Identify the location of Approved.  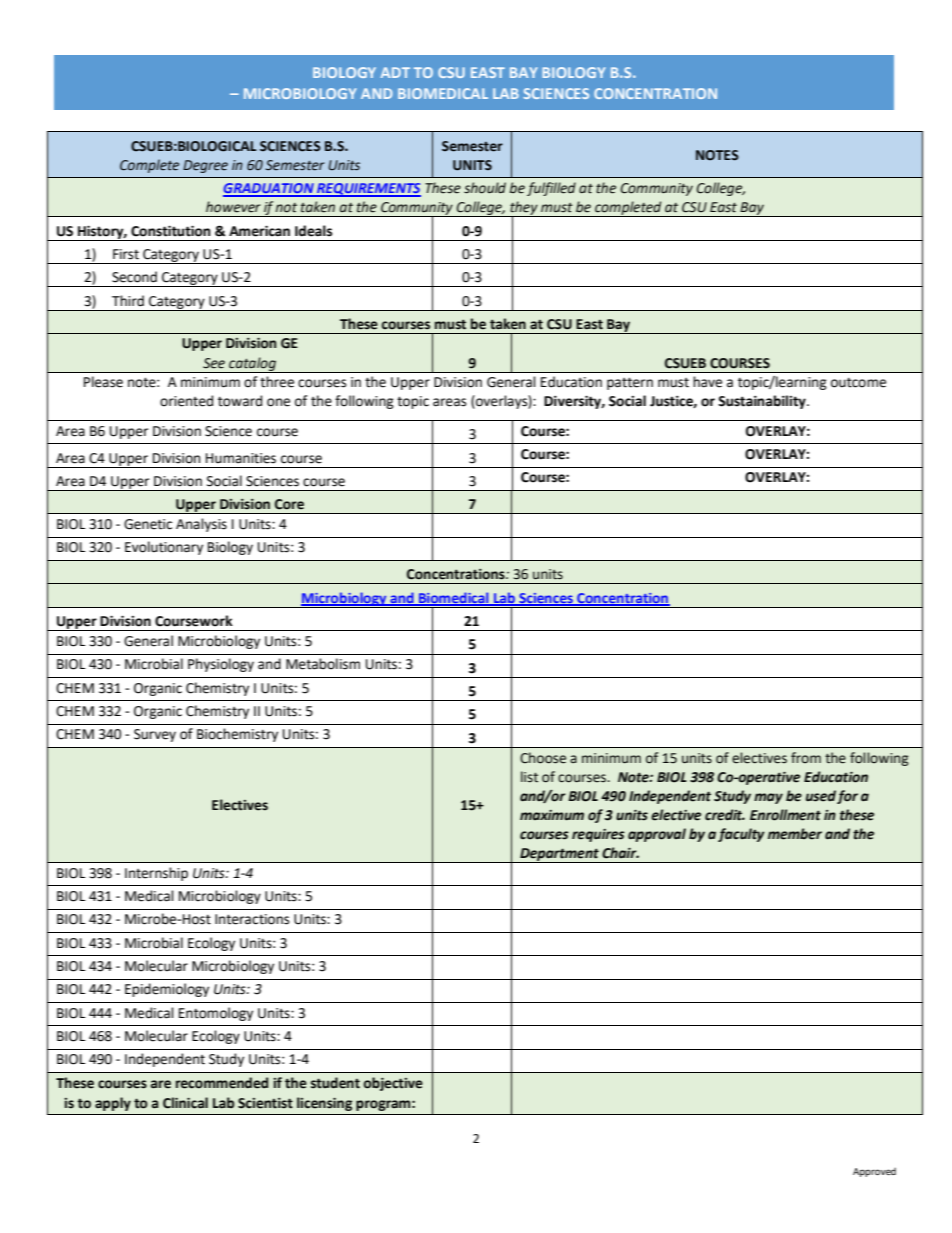
(874, 1172).
